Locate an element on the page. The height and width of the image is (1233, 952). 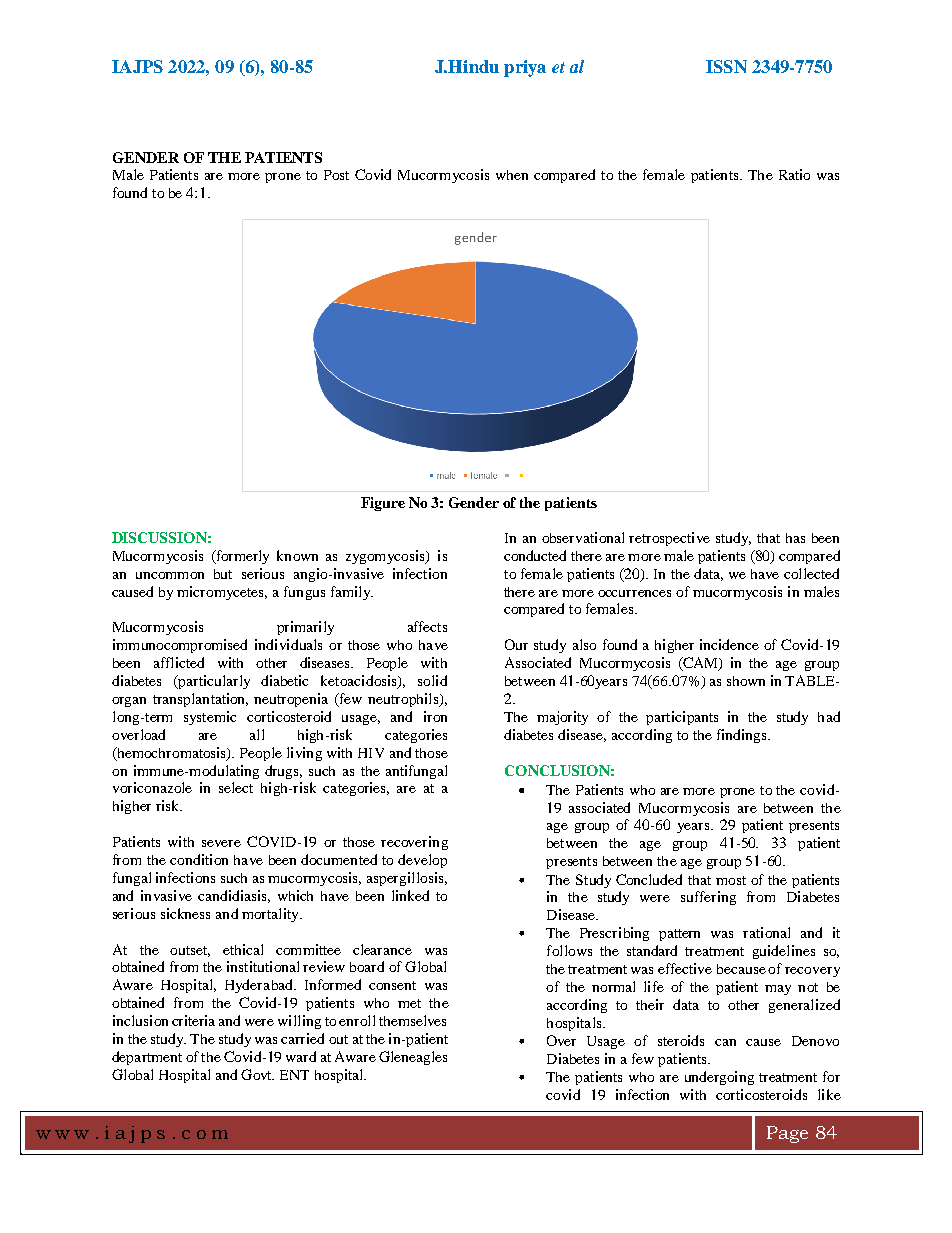
ISSN is located at coordinates (726, 66).
